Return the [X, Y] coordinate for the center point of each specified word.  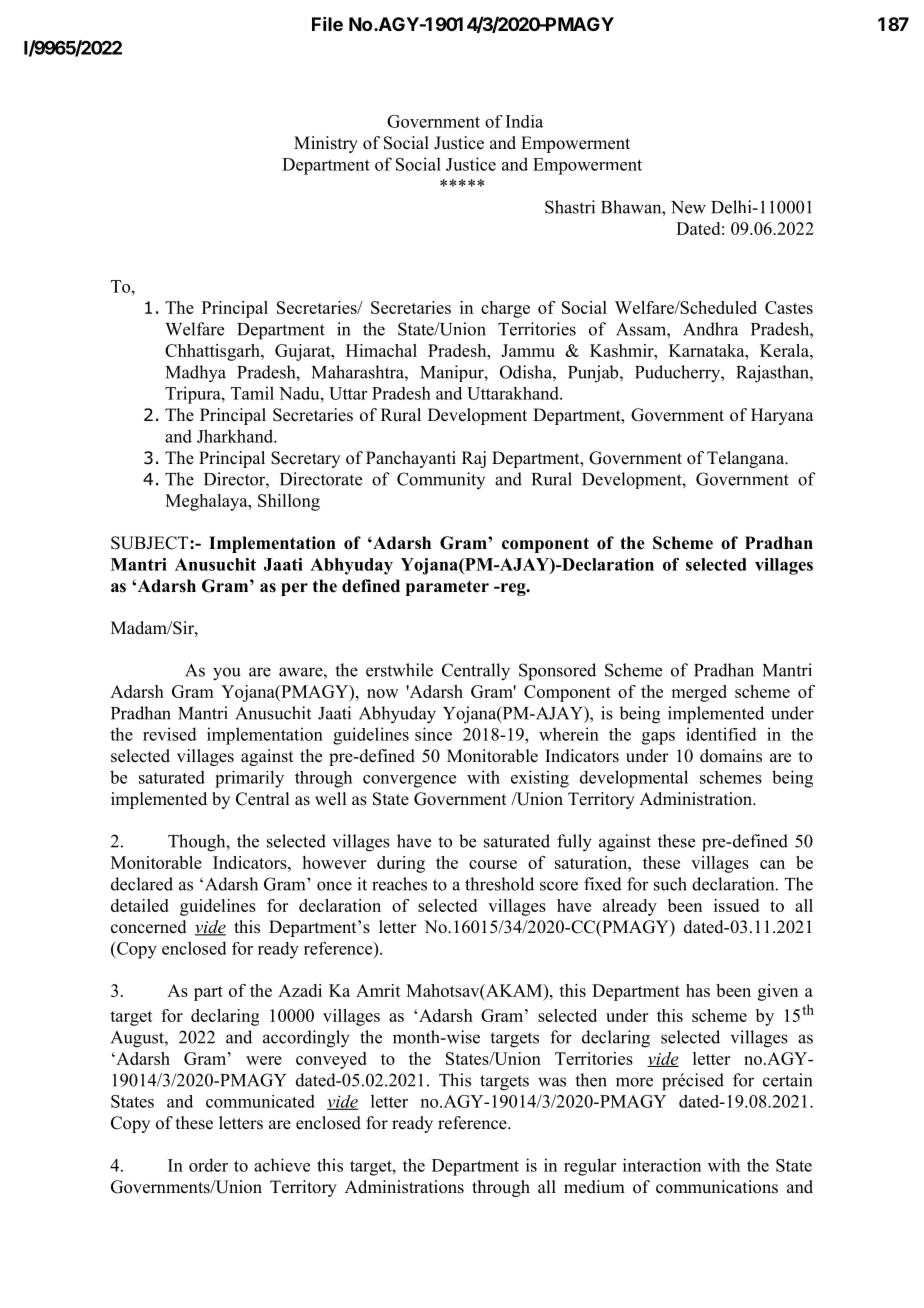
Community [441, 480]
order [208, 1165]
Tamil [252, 393]
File [327, 24]
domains [731, 756]
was [552, 1082]
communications [717, 1187]
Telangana [747, 459]
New [688, 207]
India [524, 121]
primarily [249, 779]
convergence [409, 781]
